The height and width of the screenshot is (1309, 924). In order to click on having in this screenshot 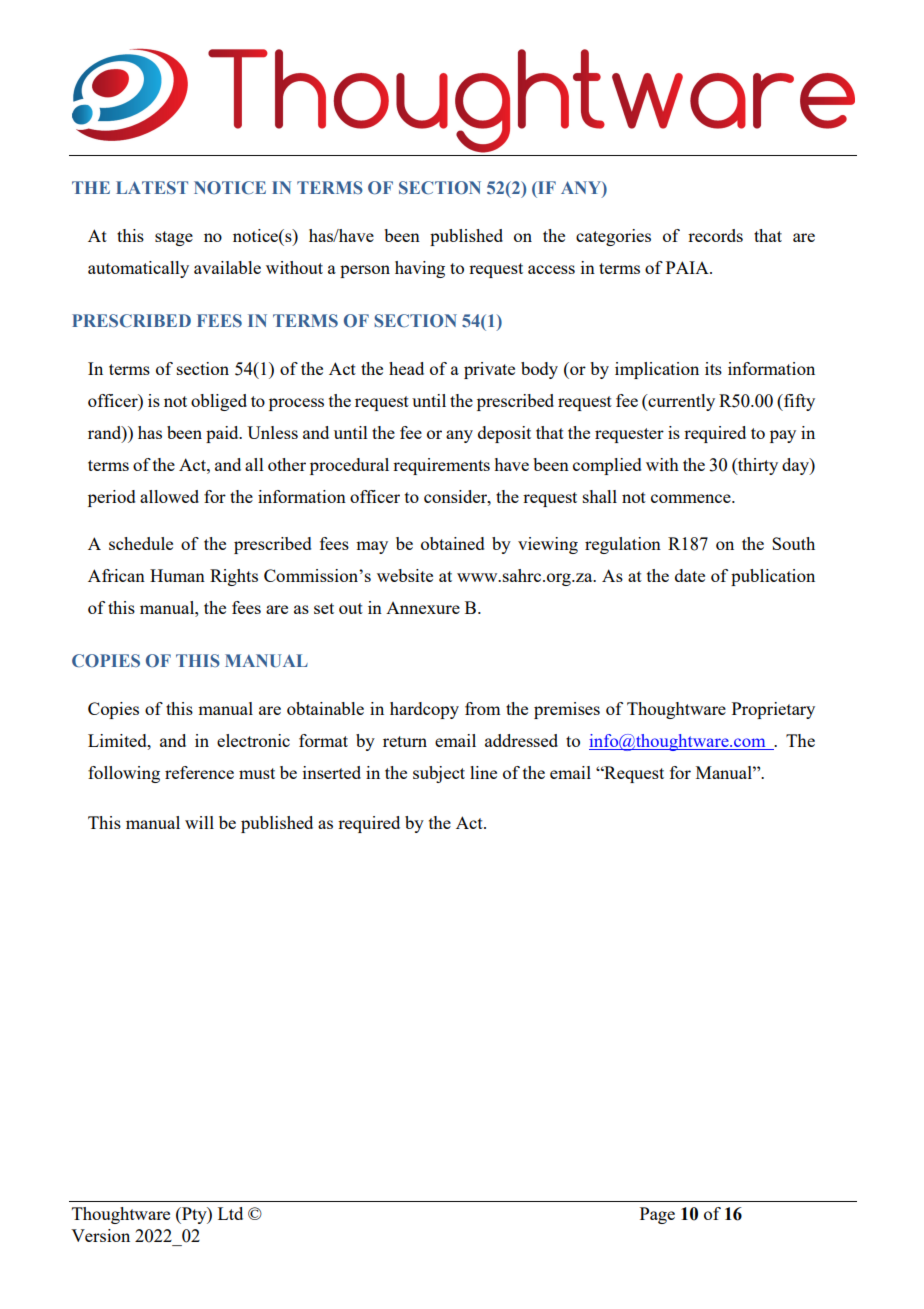, I will do `click(420, 269)`.
